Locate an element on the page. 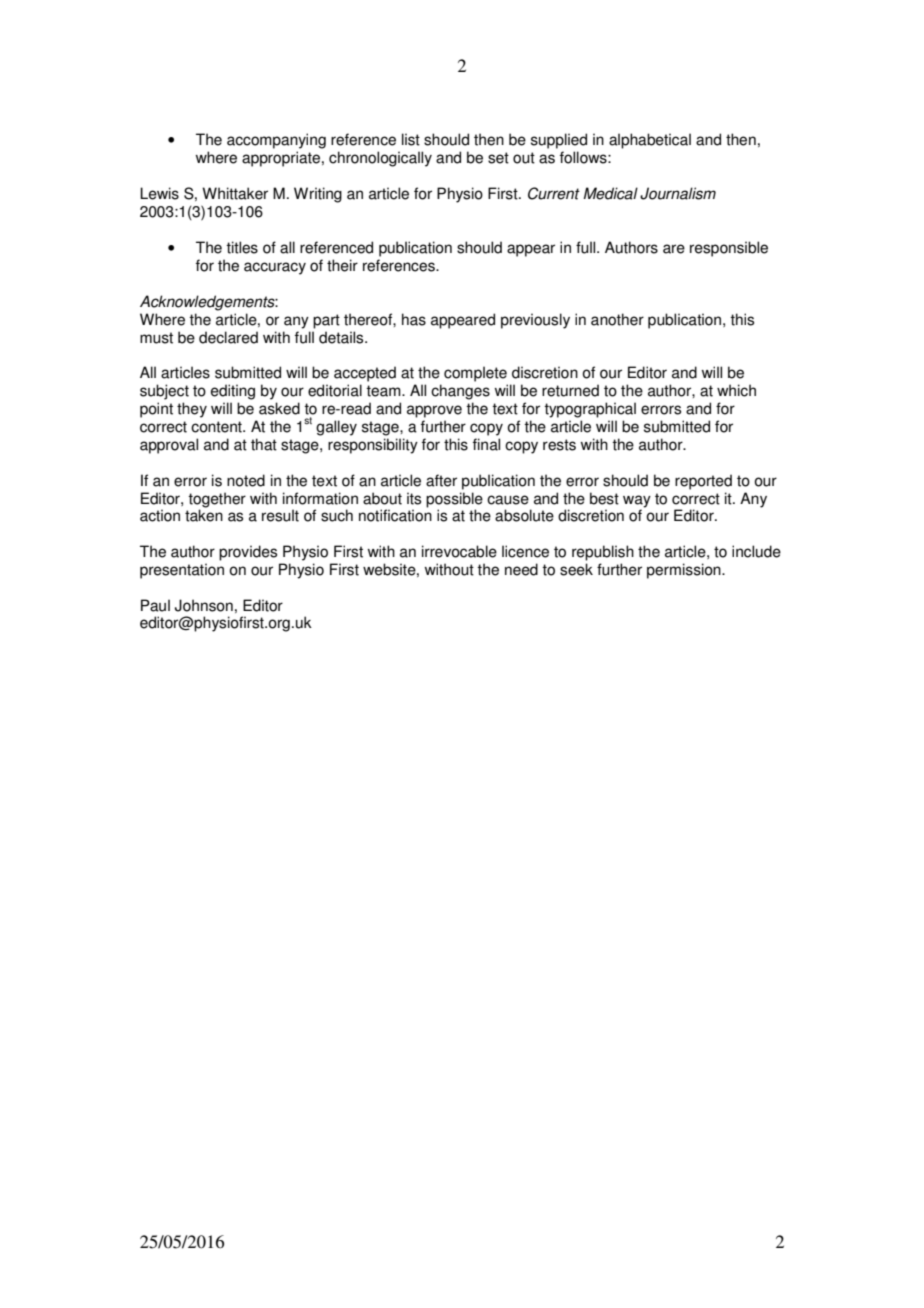 This image has width=924, height=1308. final is located at coordinates (486, 444).
